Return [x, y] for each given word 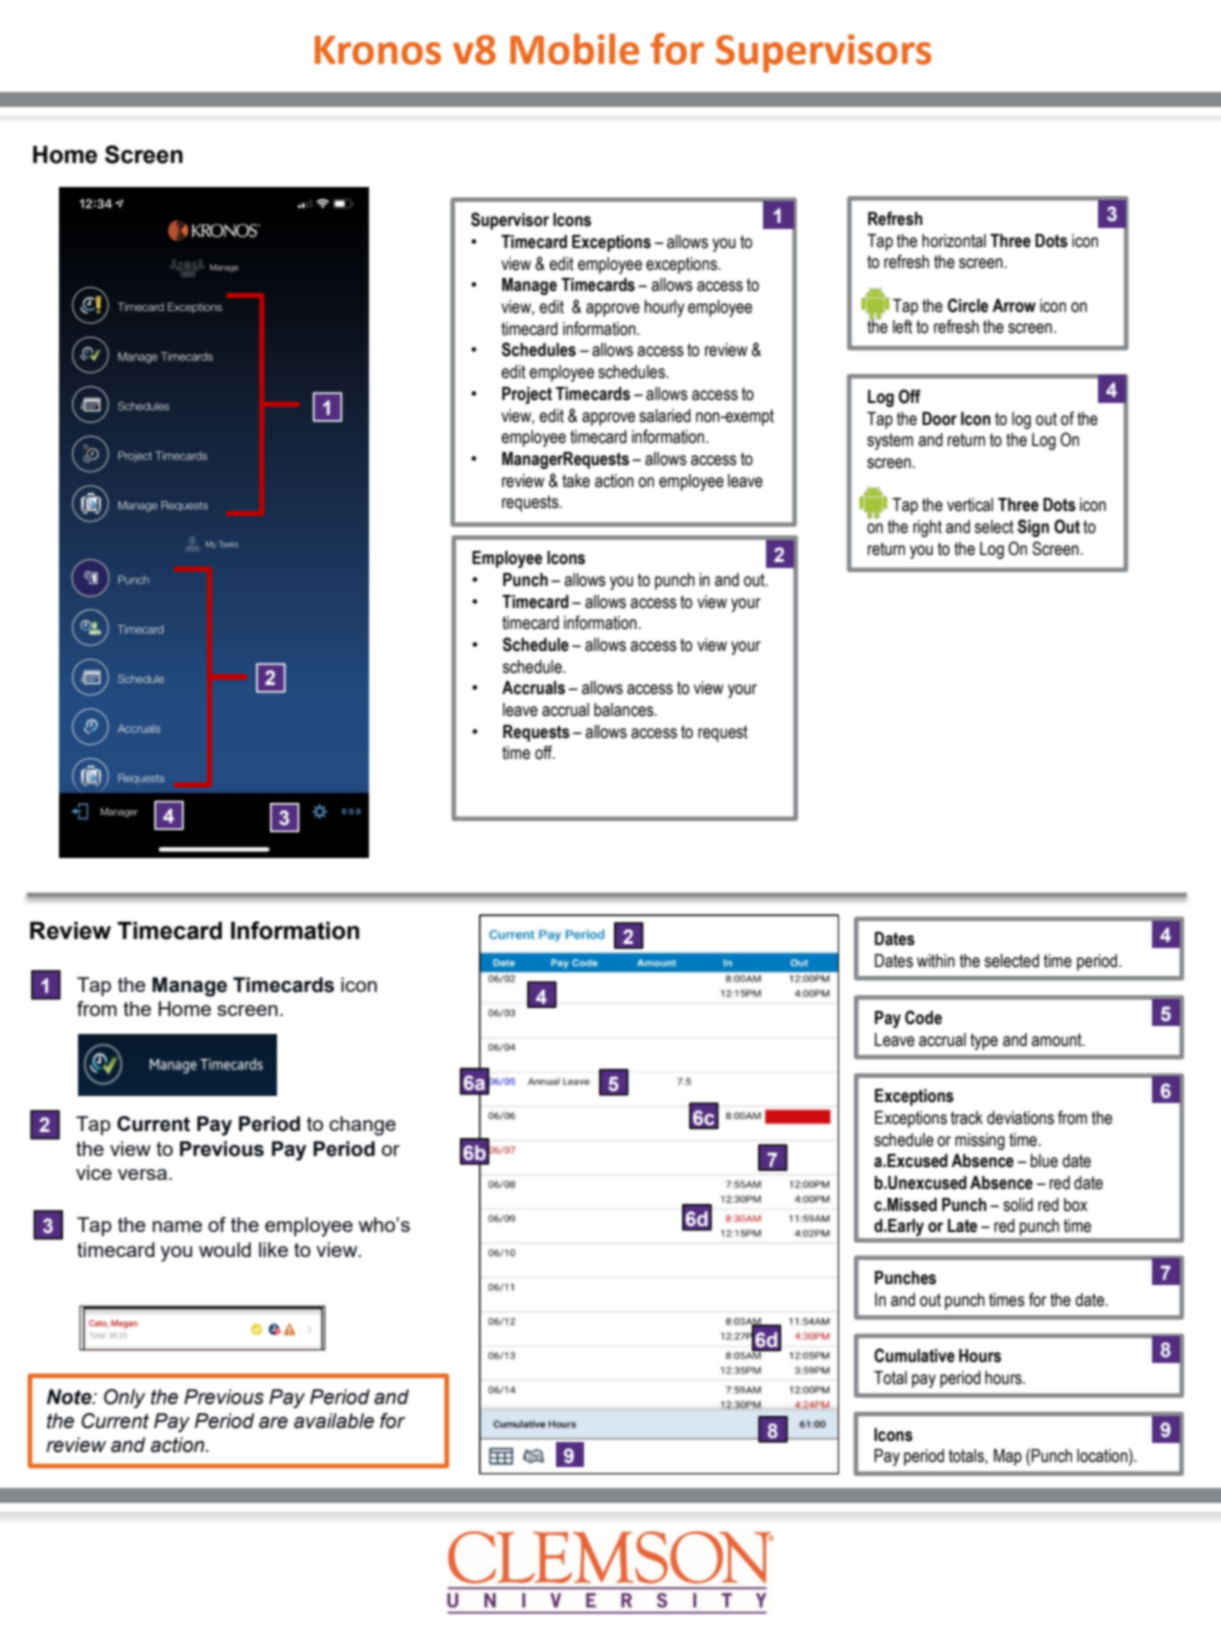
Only [125, 1398]
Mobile [574, 49]
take [576, 481]
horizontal [954, 241]
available [334, 1421]
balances [625, 710]
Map [1008, 1457]
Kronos [378, 50]
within [936, 961]
